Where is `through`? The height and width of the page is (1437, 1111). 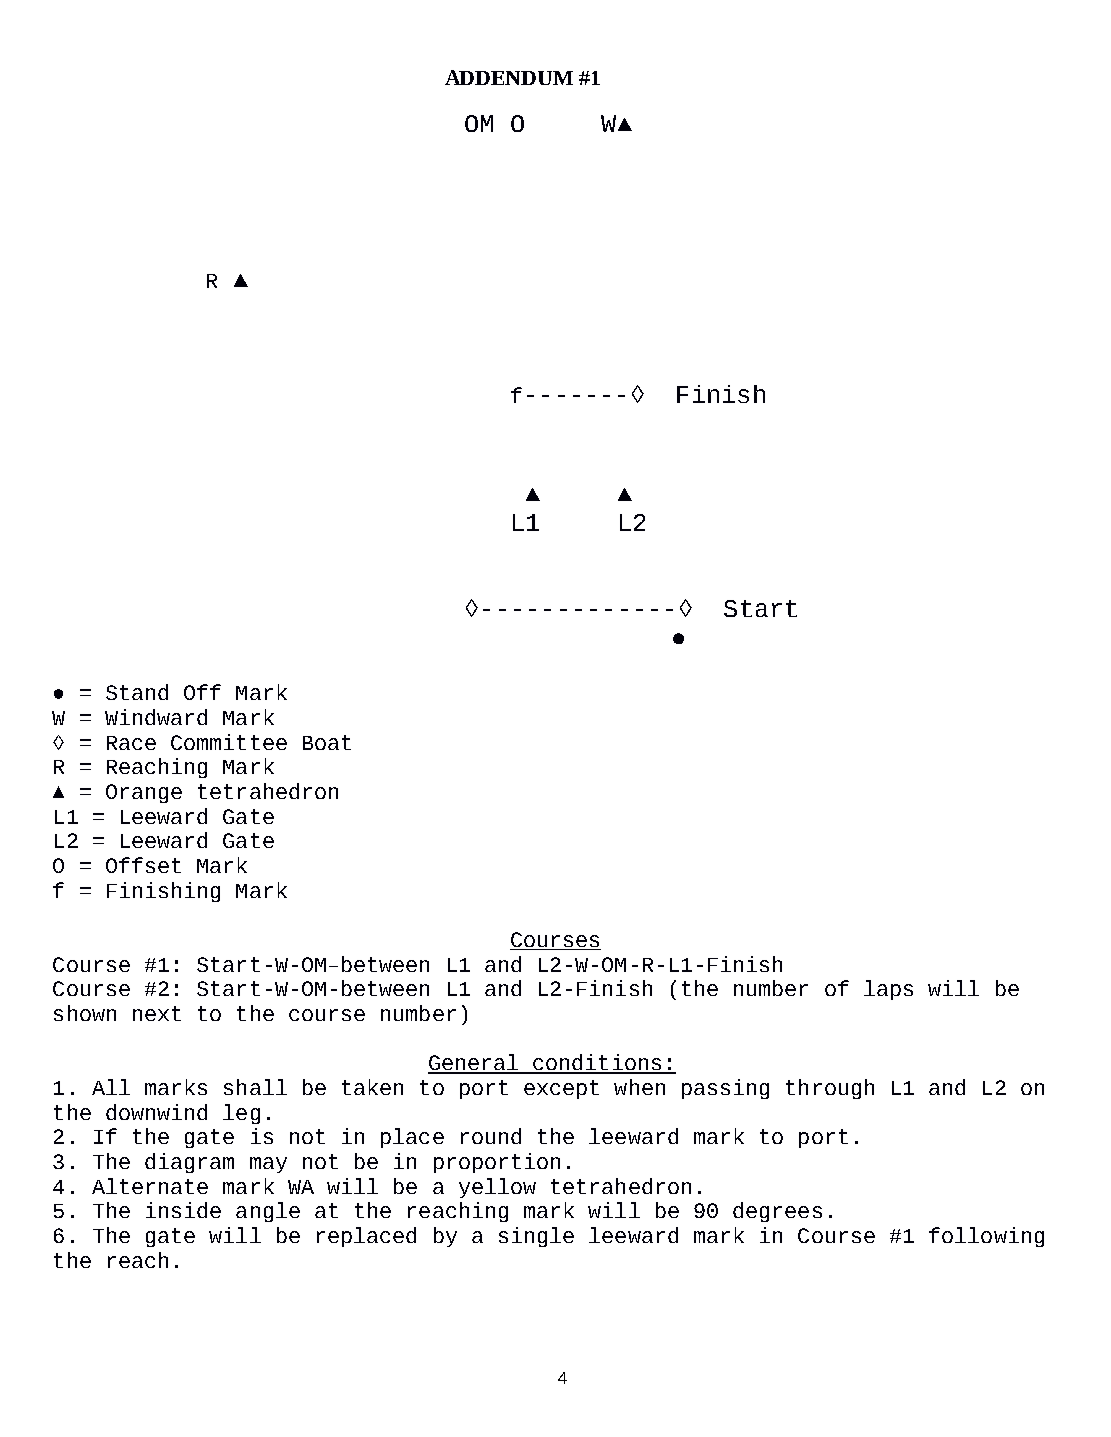 through is located at coordinates (830, 1089).
